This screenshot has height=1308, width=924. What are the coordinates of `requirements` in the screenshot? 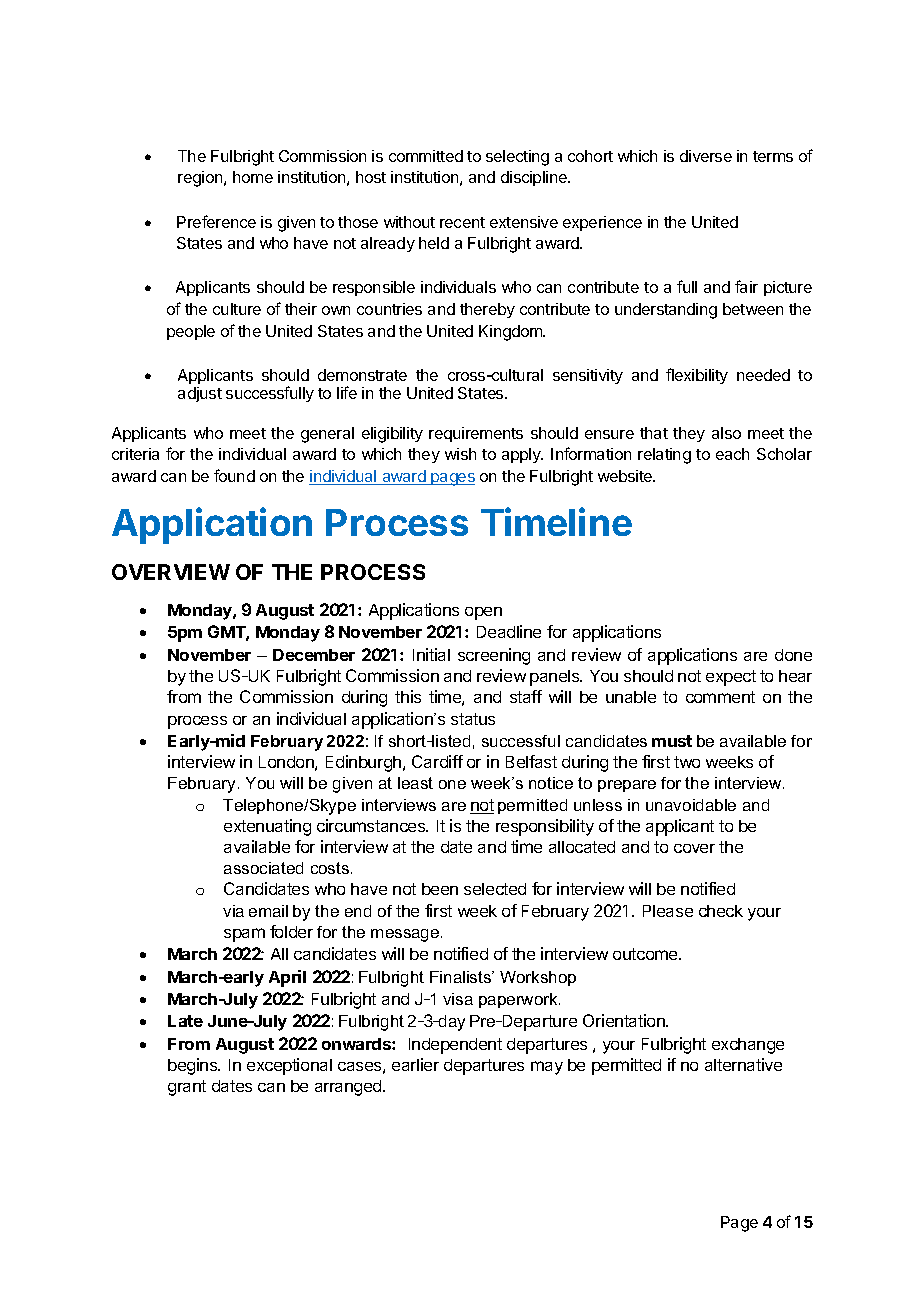 It's located at (476, 434).
